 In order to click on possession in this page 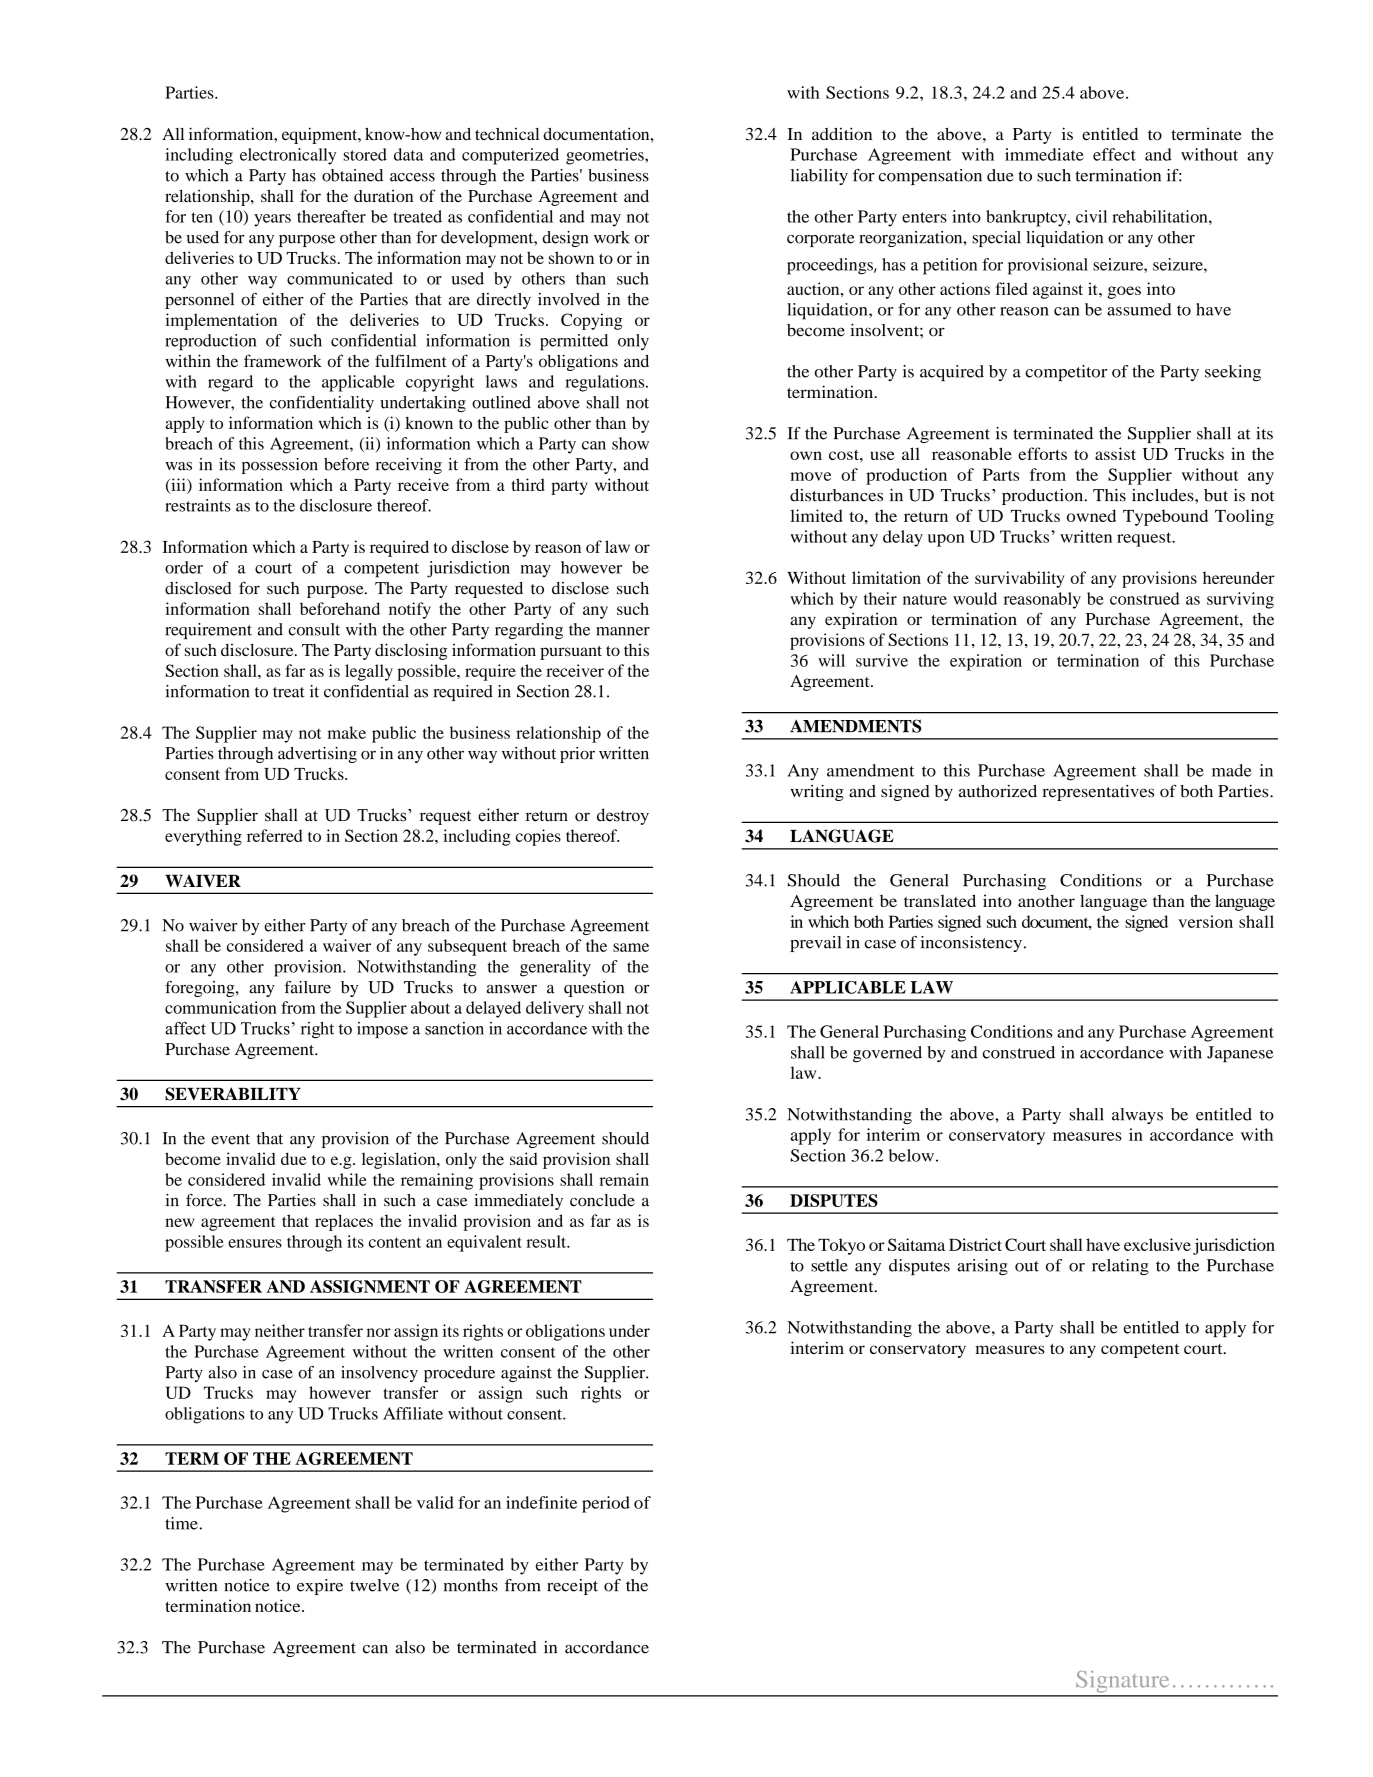, I will do `click(280, 466)`.
